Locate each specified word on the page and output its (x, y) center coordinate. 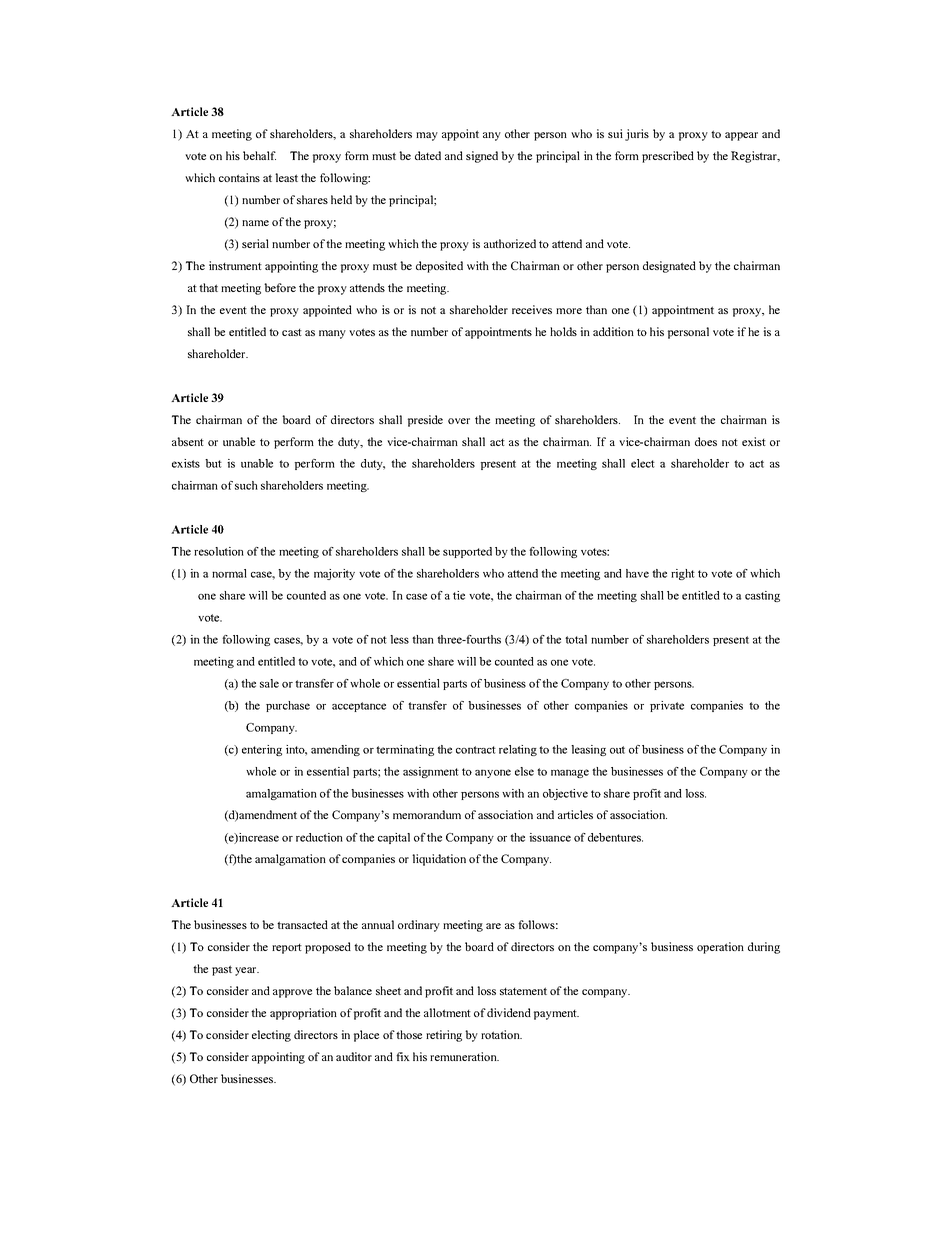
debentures (615, 837)
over (459, 421)
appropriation (303, 1014)
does (706, 441)
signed (482, 157)
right (683, 574)
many (332, 334)
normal (229, 573)
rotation (501, 1034)
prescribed (668, 157)
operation (720, 948)
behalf (259, 155)
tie (459, 595)
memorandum (427, 814)
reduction (319, 837)
